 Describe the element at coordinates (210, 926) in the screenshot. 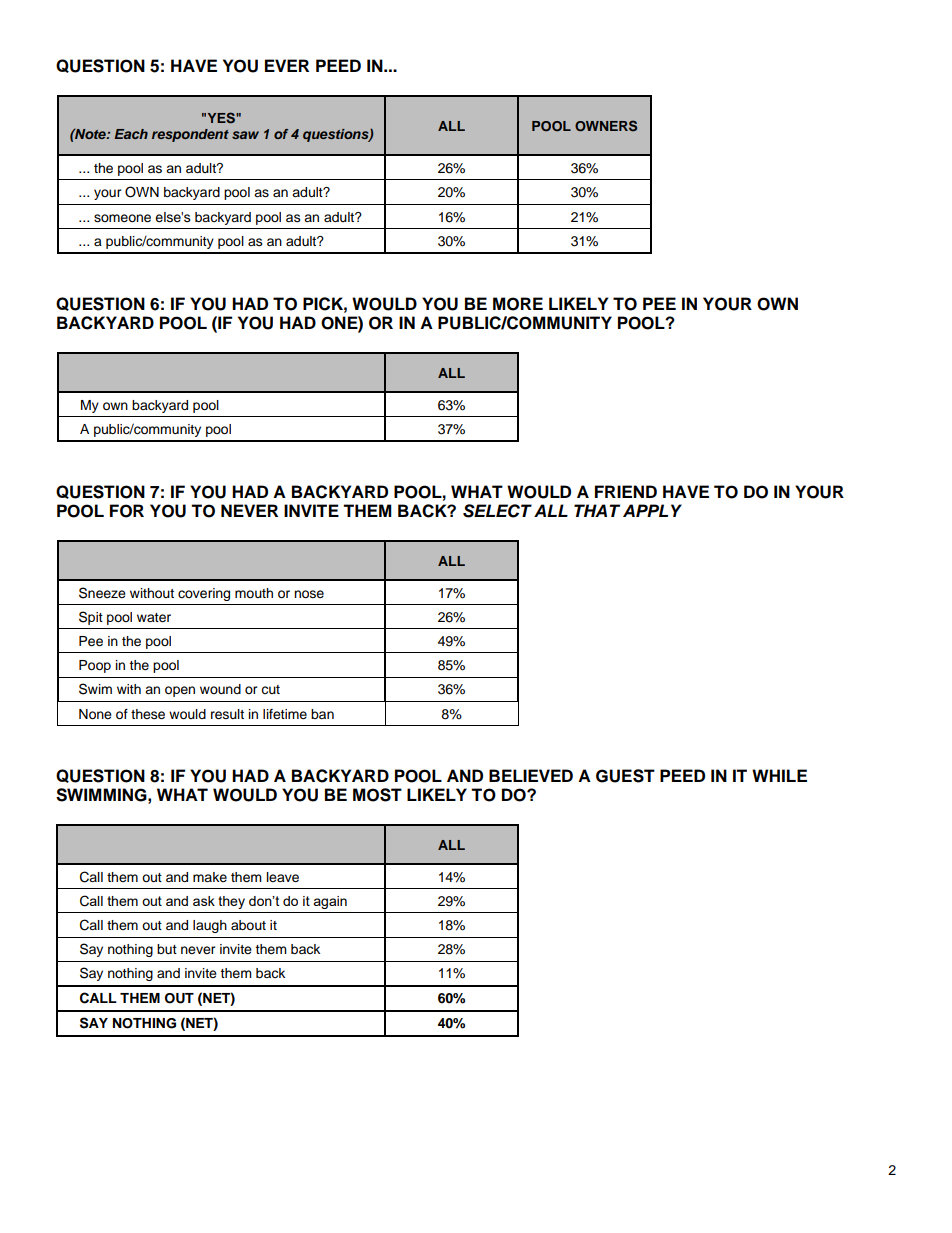

I see `laugh` at that location.
